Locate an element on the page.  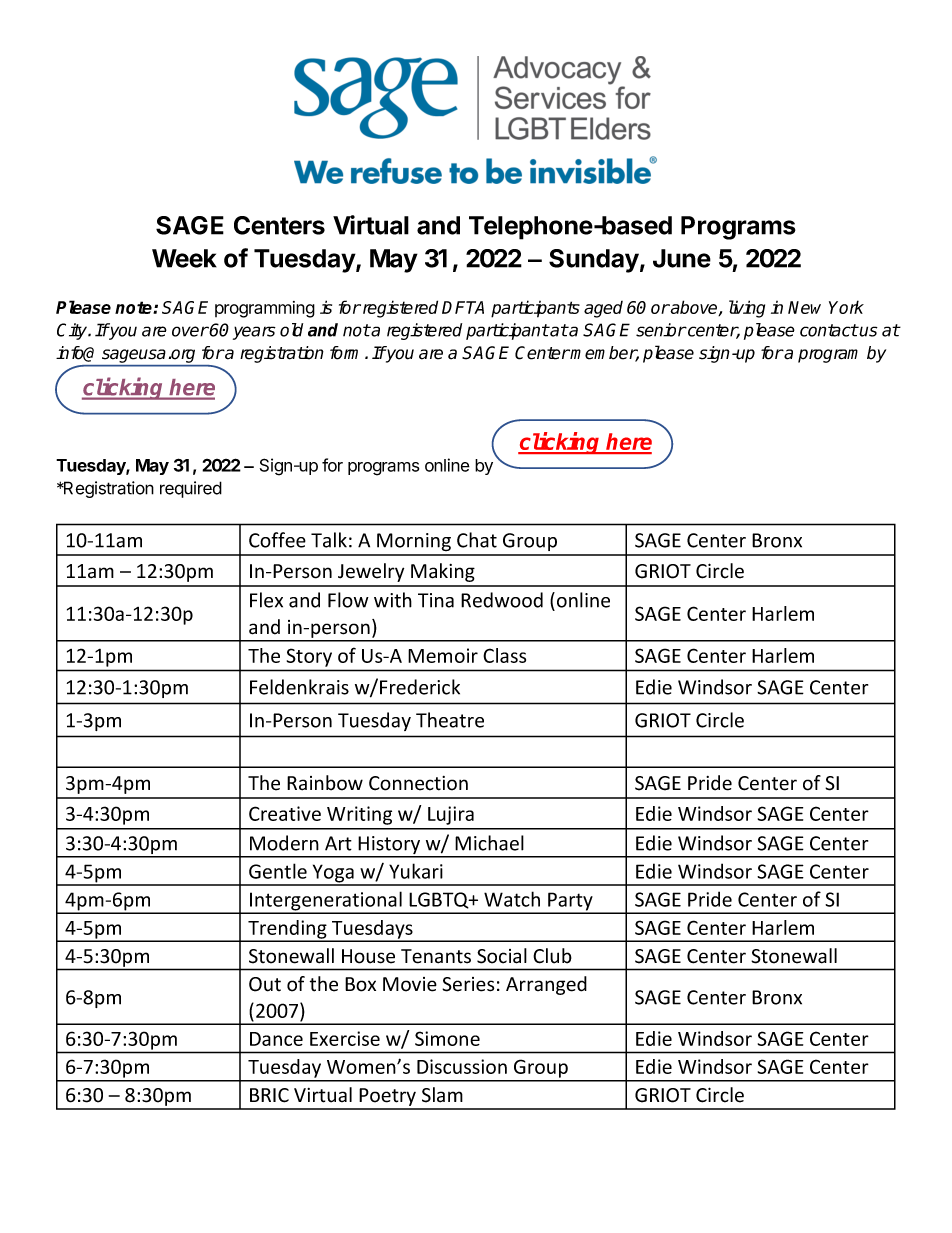
BRIC is located at coordinates (269, 1095).
